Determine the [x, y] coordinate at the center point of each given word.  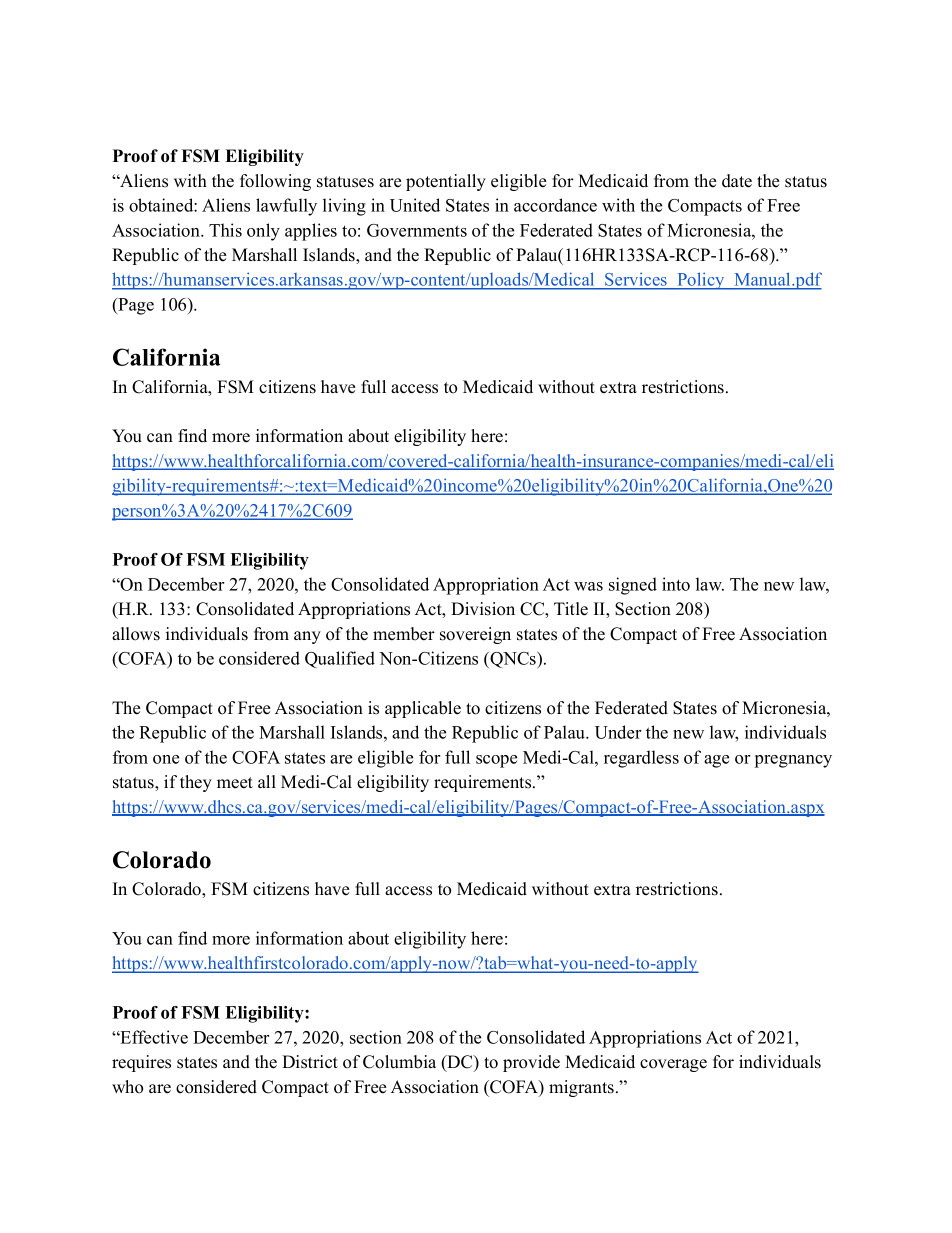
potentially [446, 182]
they [196, 783]
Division [483, 609]
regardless [641, 759]
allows [136, 634]
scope [496, 761]
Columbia [399, 1062]
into [676, 584]
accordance [555, 205]
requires [141, 1063]
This [225, 230]
